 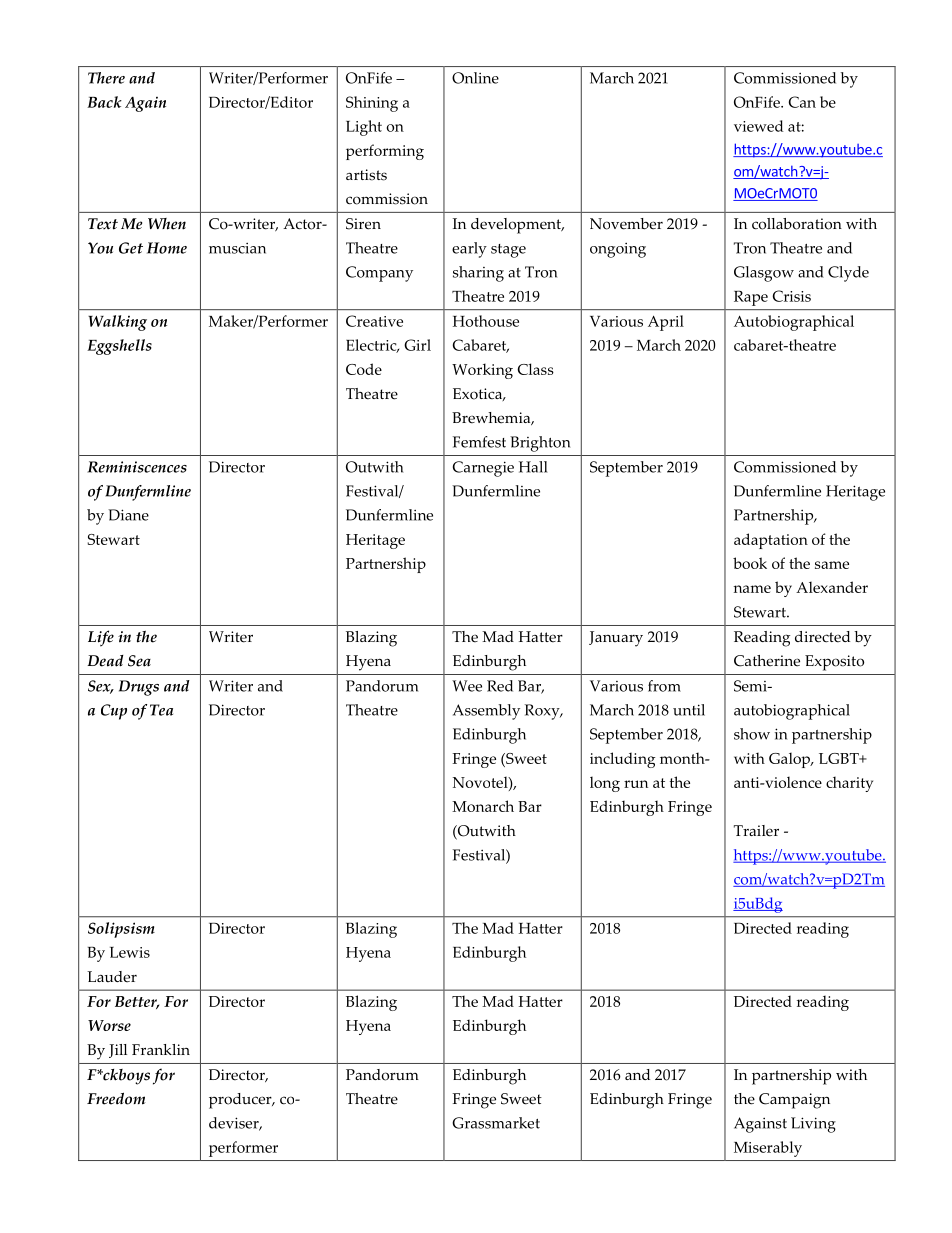 What do you see at coordinates (483, 806) in the document?
I see `Monarch` at bounding box center [483, 806].
